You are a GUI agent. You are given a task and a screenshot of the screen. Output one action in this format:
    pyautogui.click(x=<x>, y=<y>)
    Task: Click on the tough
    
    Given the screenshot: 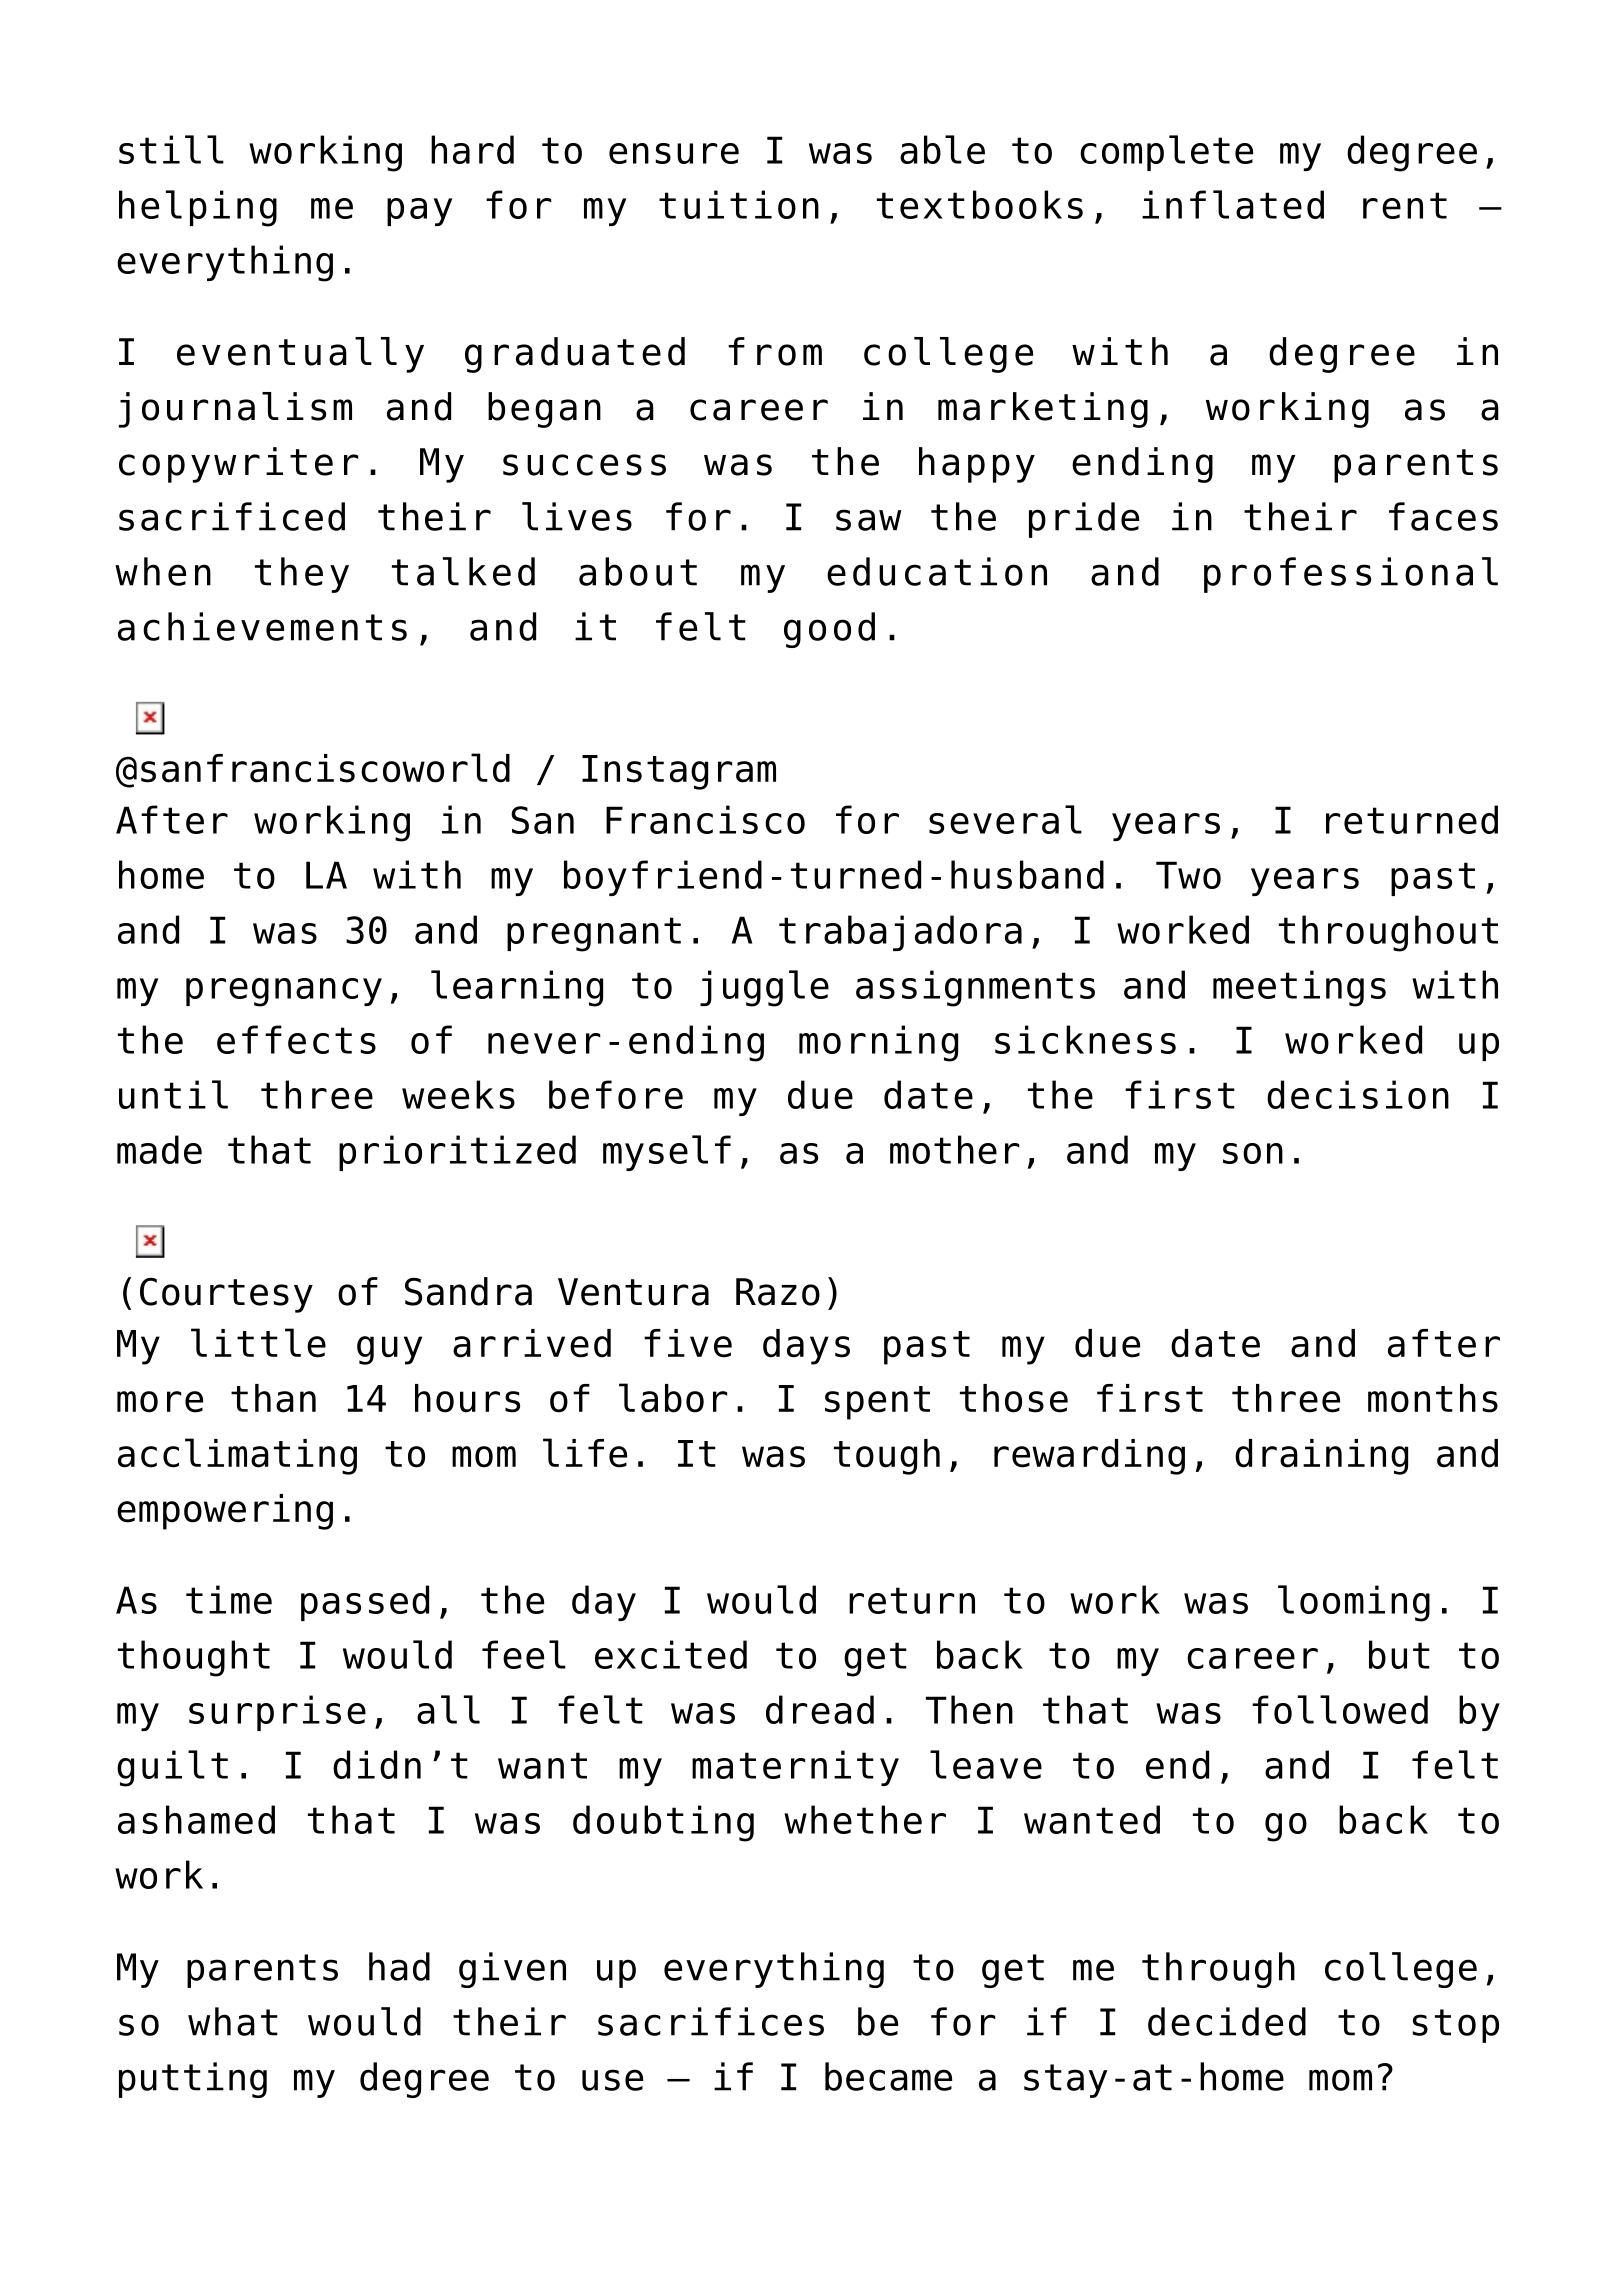 What is the action you would take?
    pyautogui.click(x=887, y=1457)
